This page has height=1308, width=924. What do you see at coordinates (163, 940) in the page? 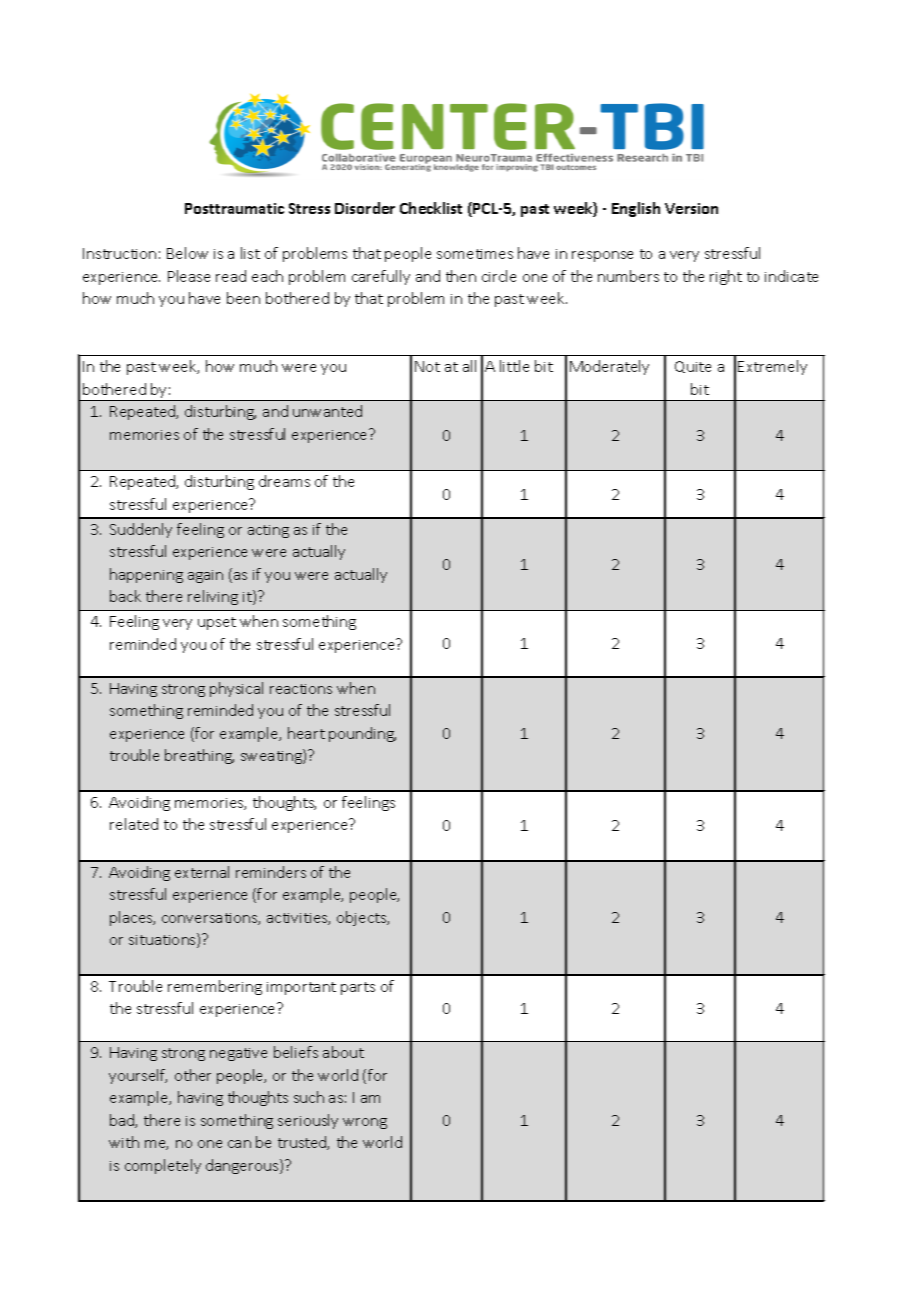
I see `situations` at bounding box center [163, 940].
